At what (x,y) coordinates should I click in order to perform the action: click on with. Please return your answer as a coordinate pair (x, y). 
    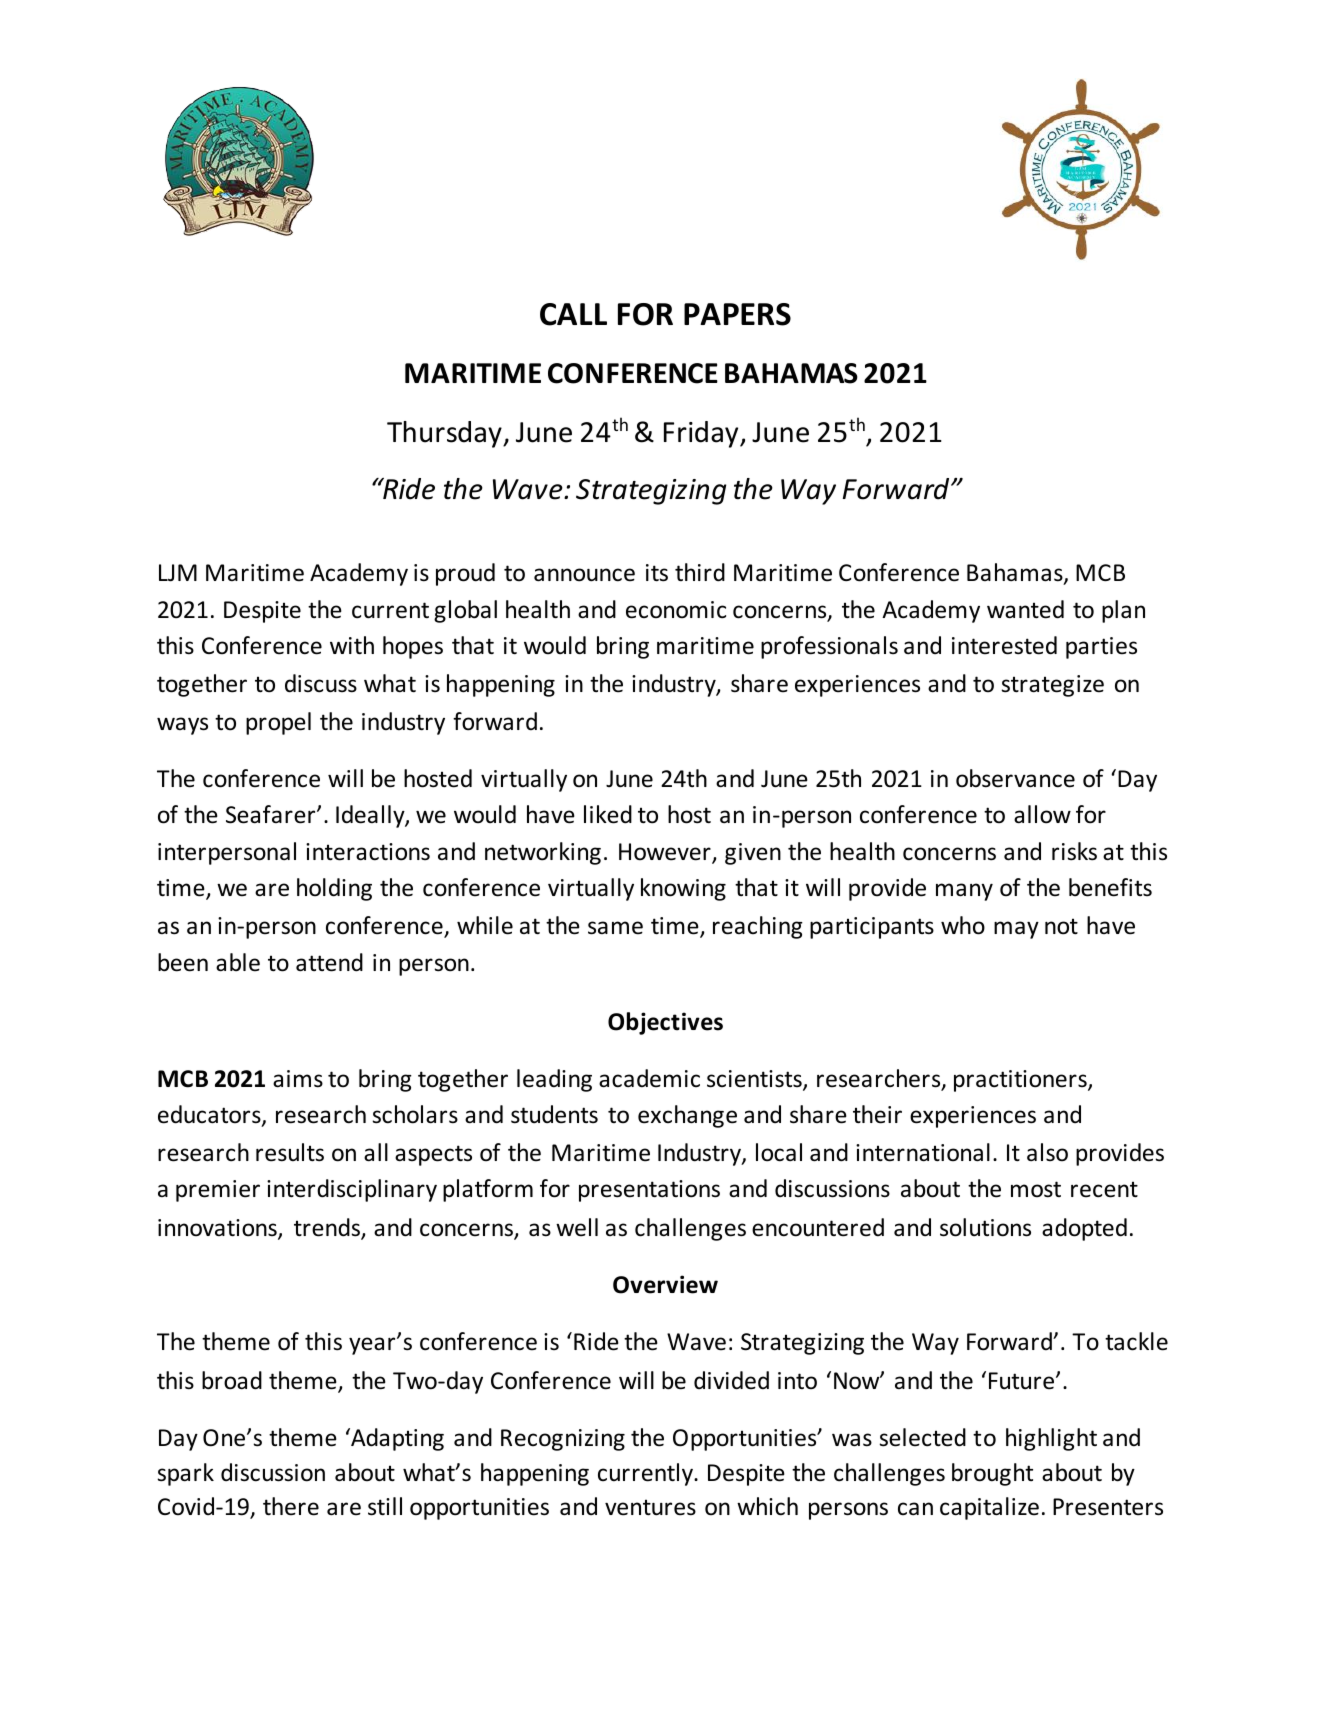
    Looking at the image, I should click on (352, 645).
